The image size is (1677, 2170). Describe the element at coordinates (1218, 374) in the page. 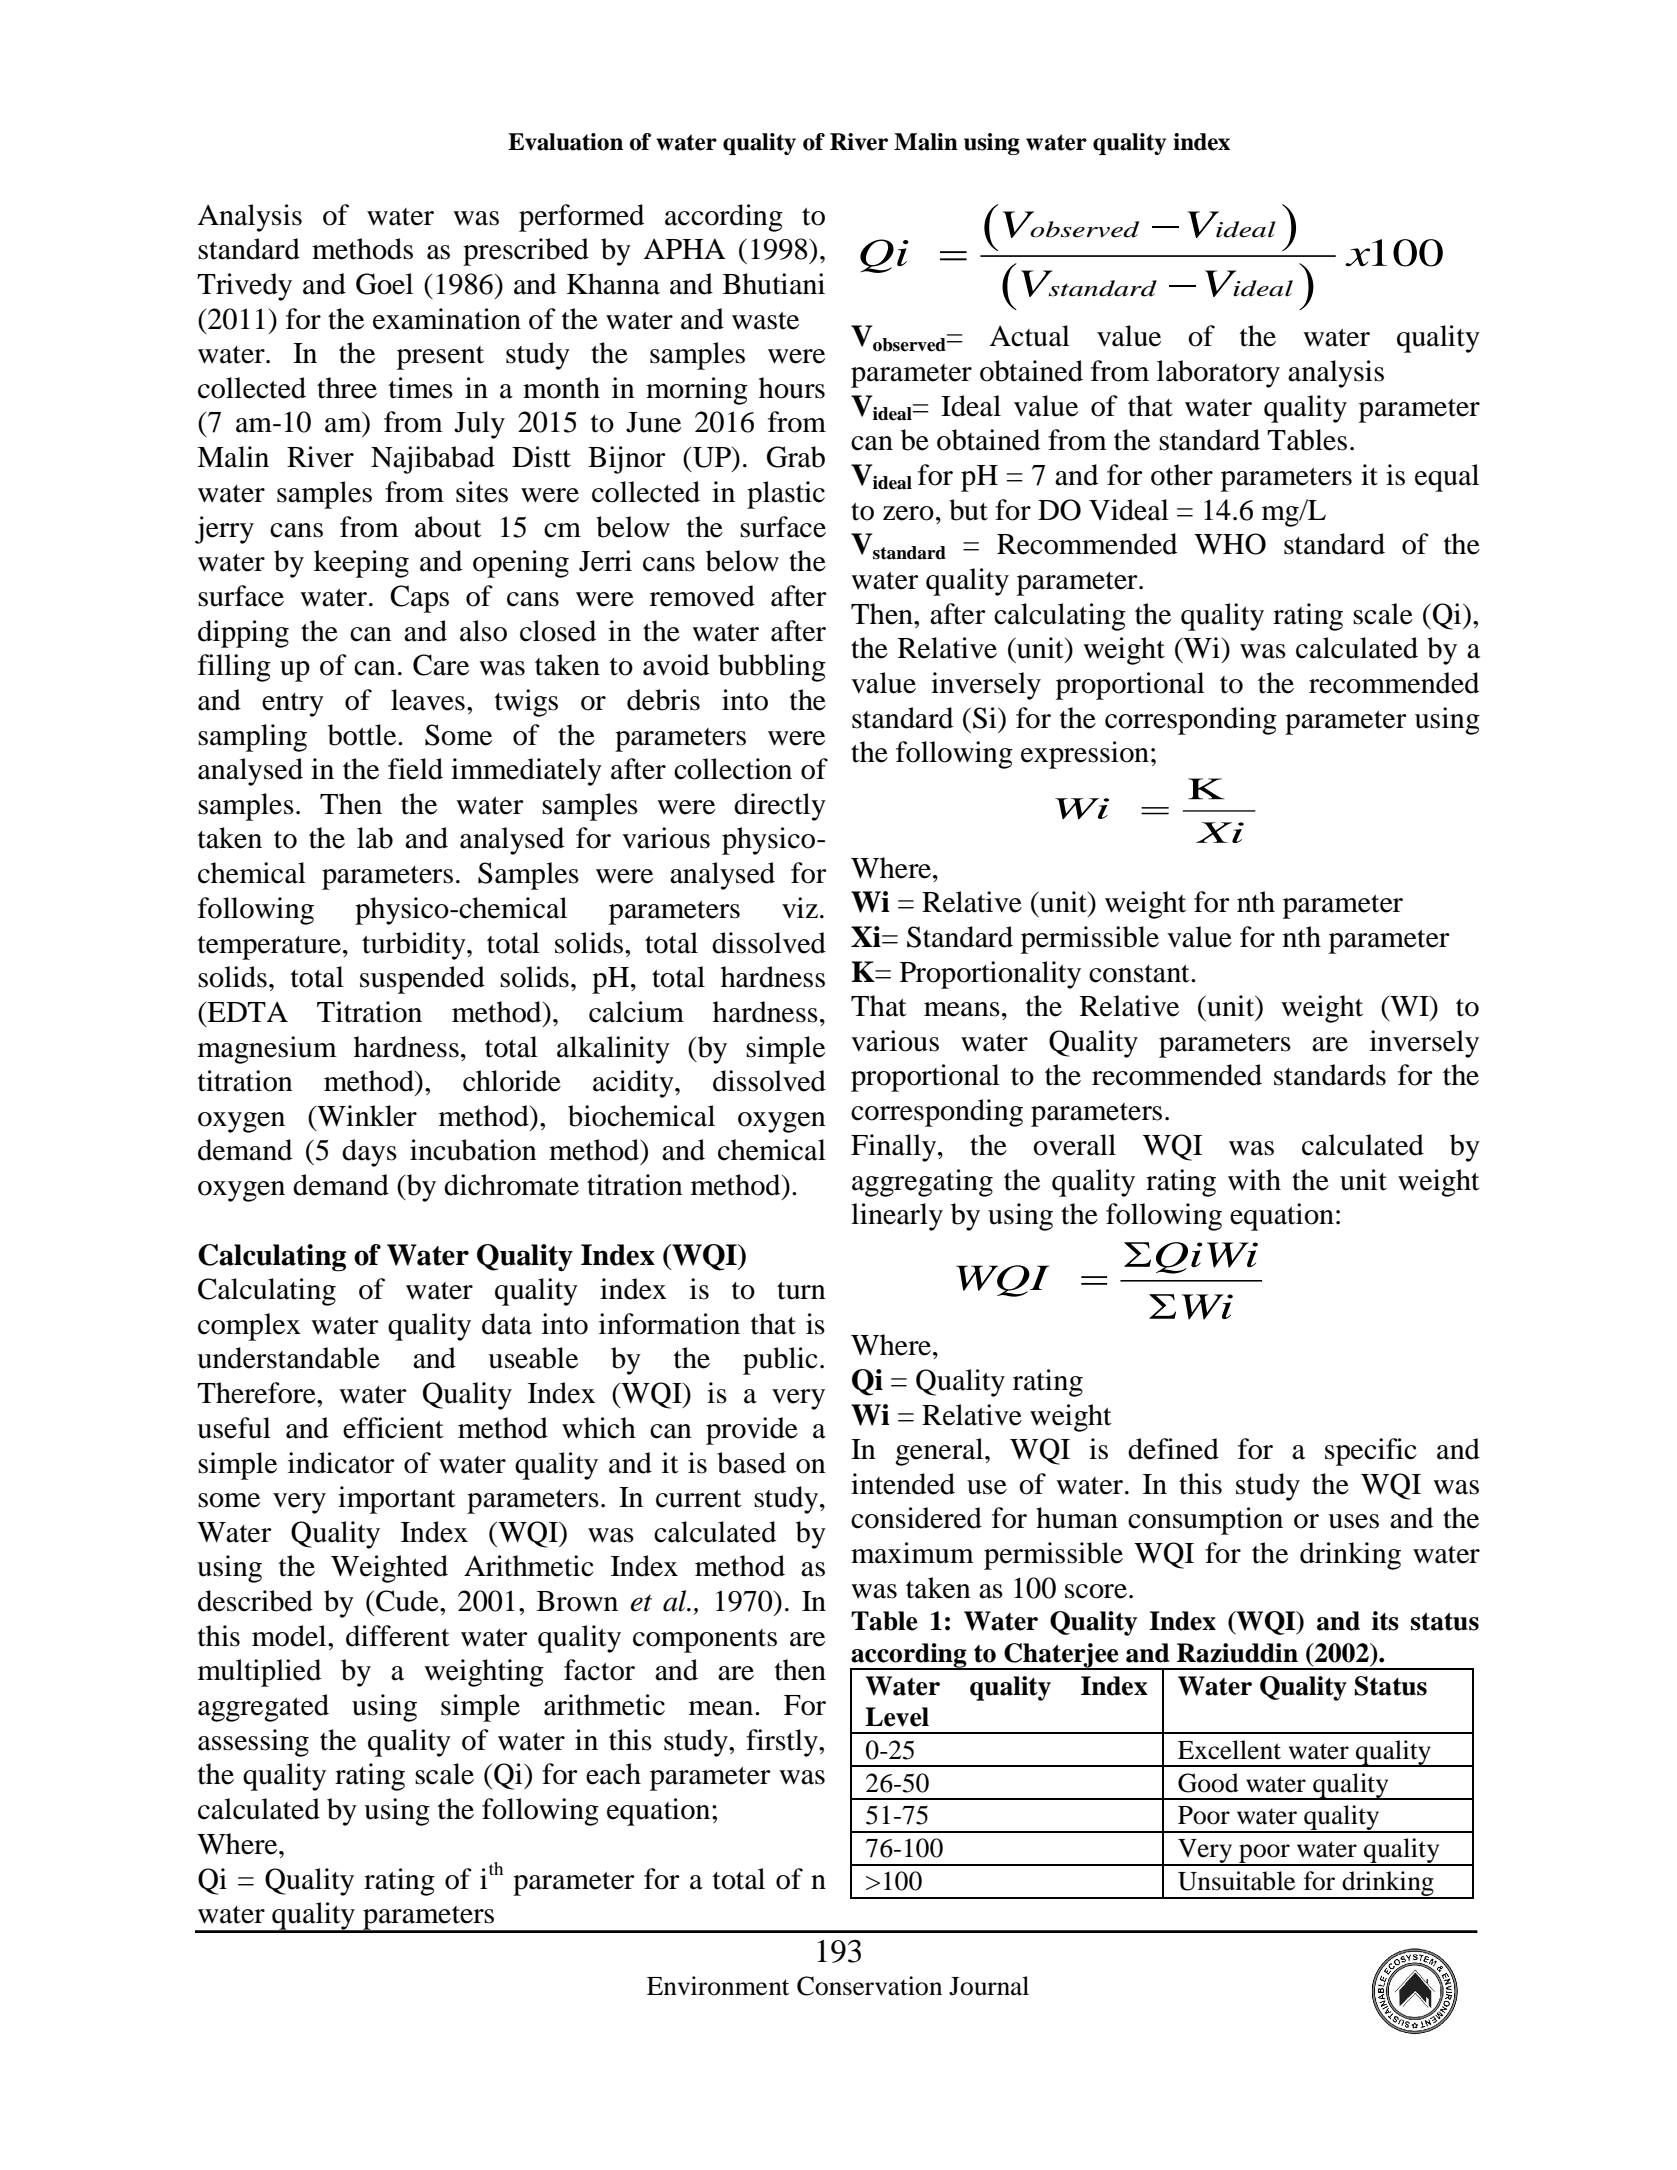

I see `laboratory` at that location.
